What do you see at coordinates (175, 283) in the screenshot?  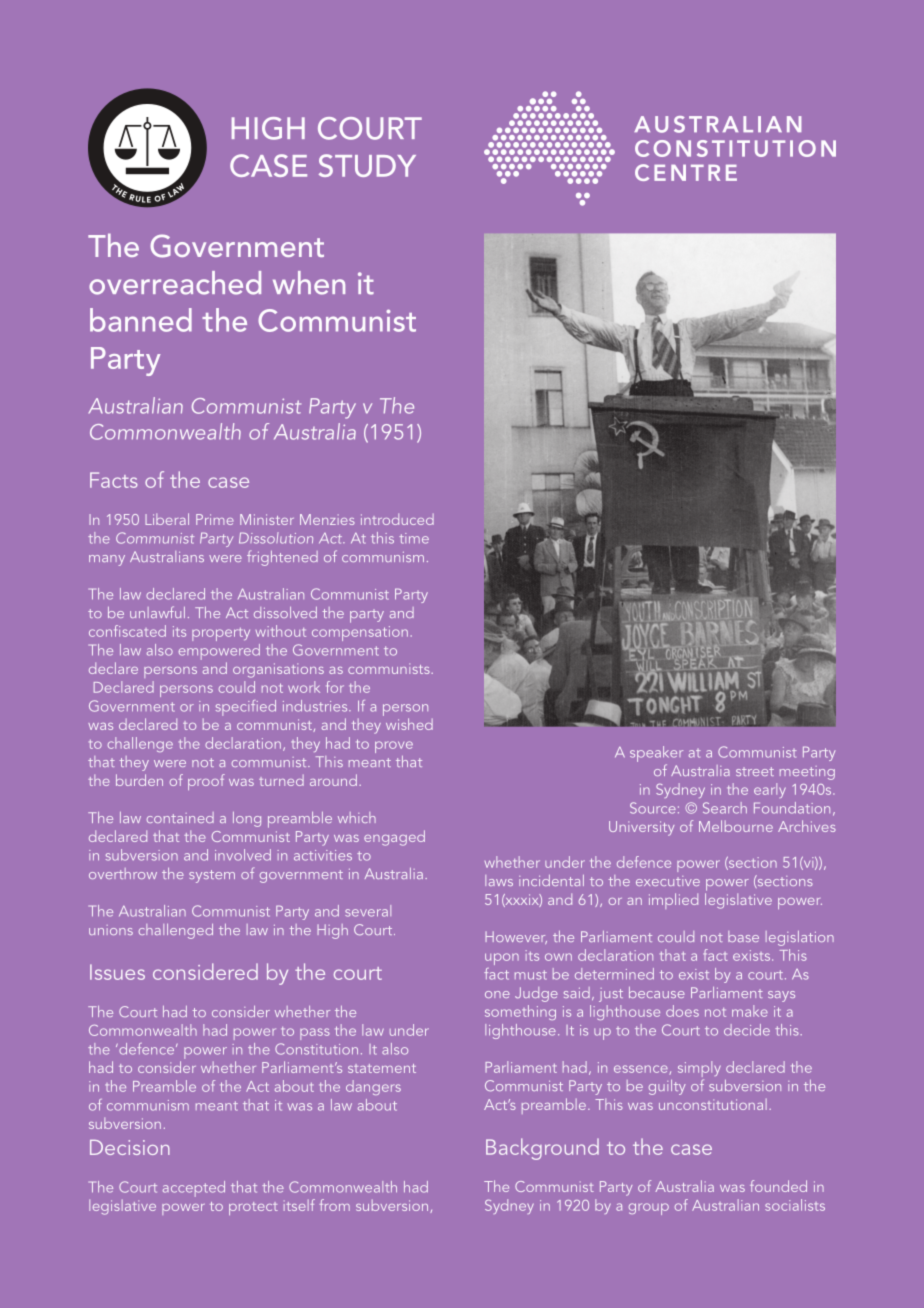 I see `overreached` at bounding box center [175, 283].
